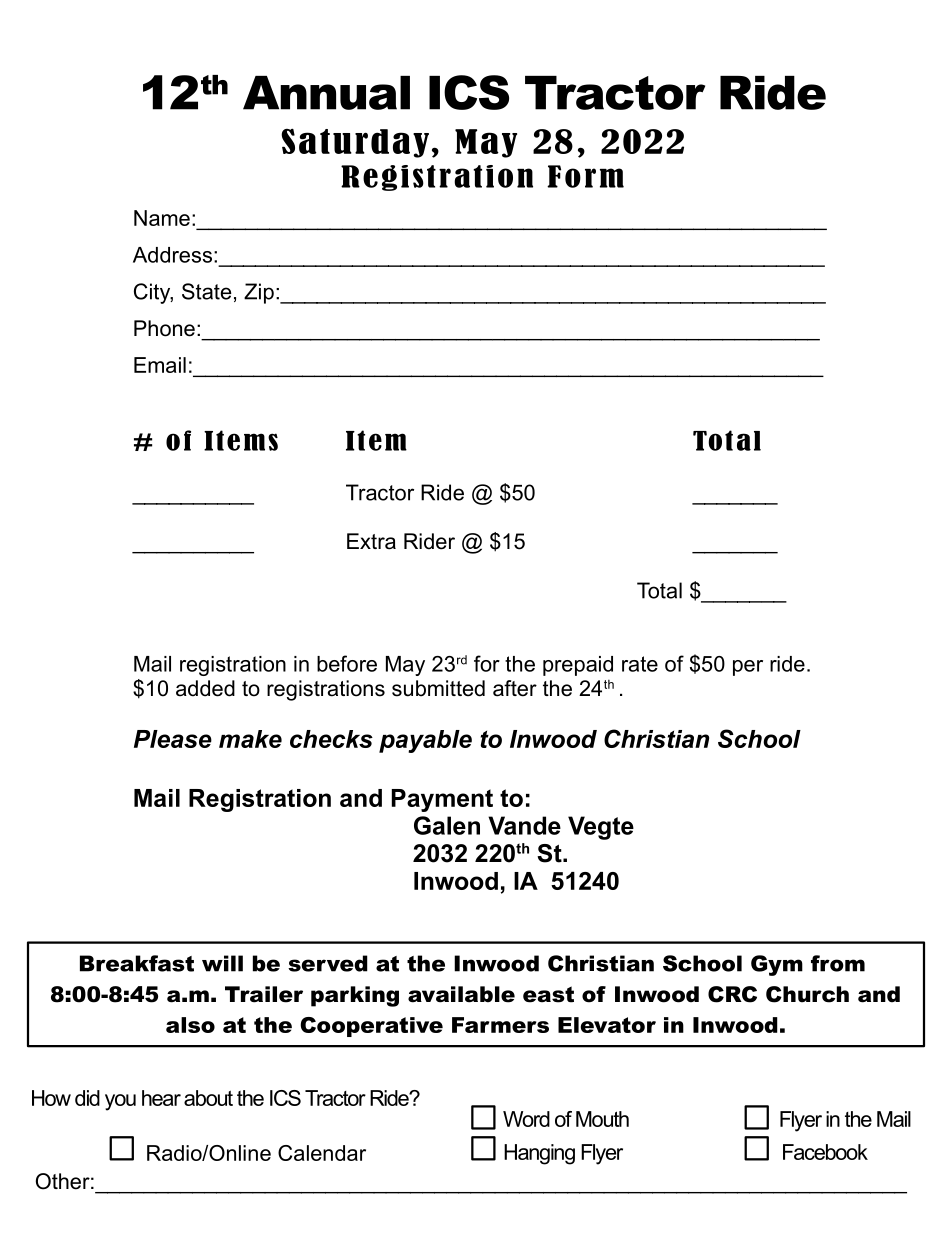  Describe the element at coordinates (326, 93) in the screenshot. I see `Annual` at that location.
